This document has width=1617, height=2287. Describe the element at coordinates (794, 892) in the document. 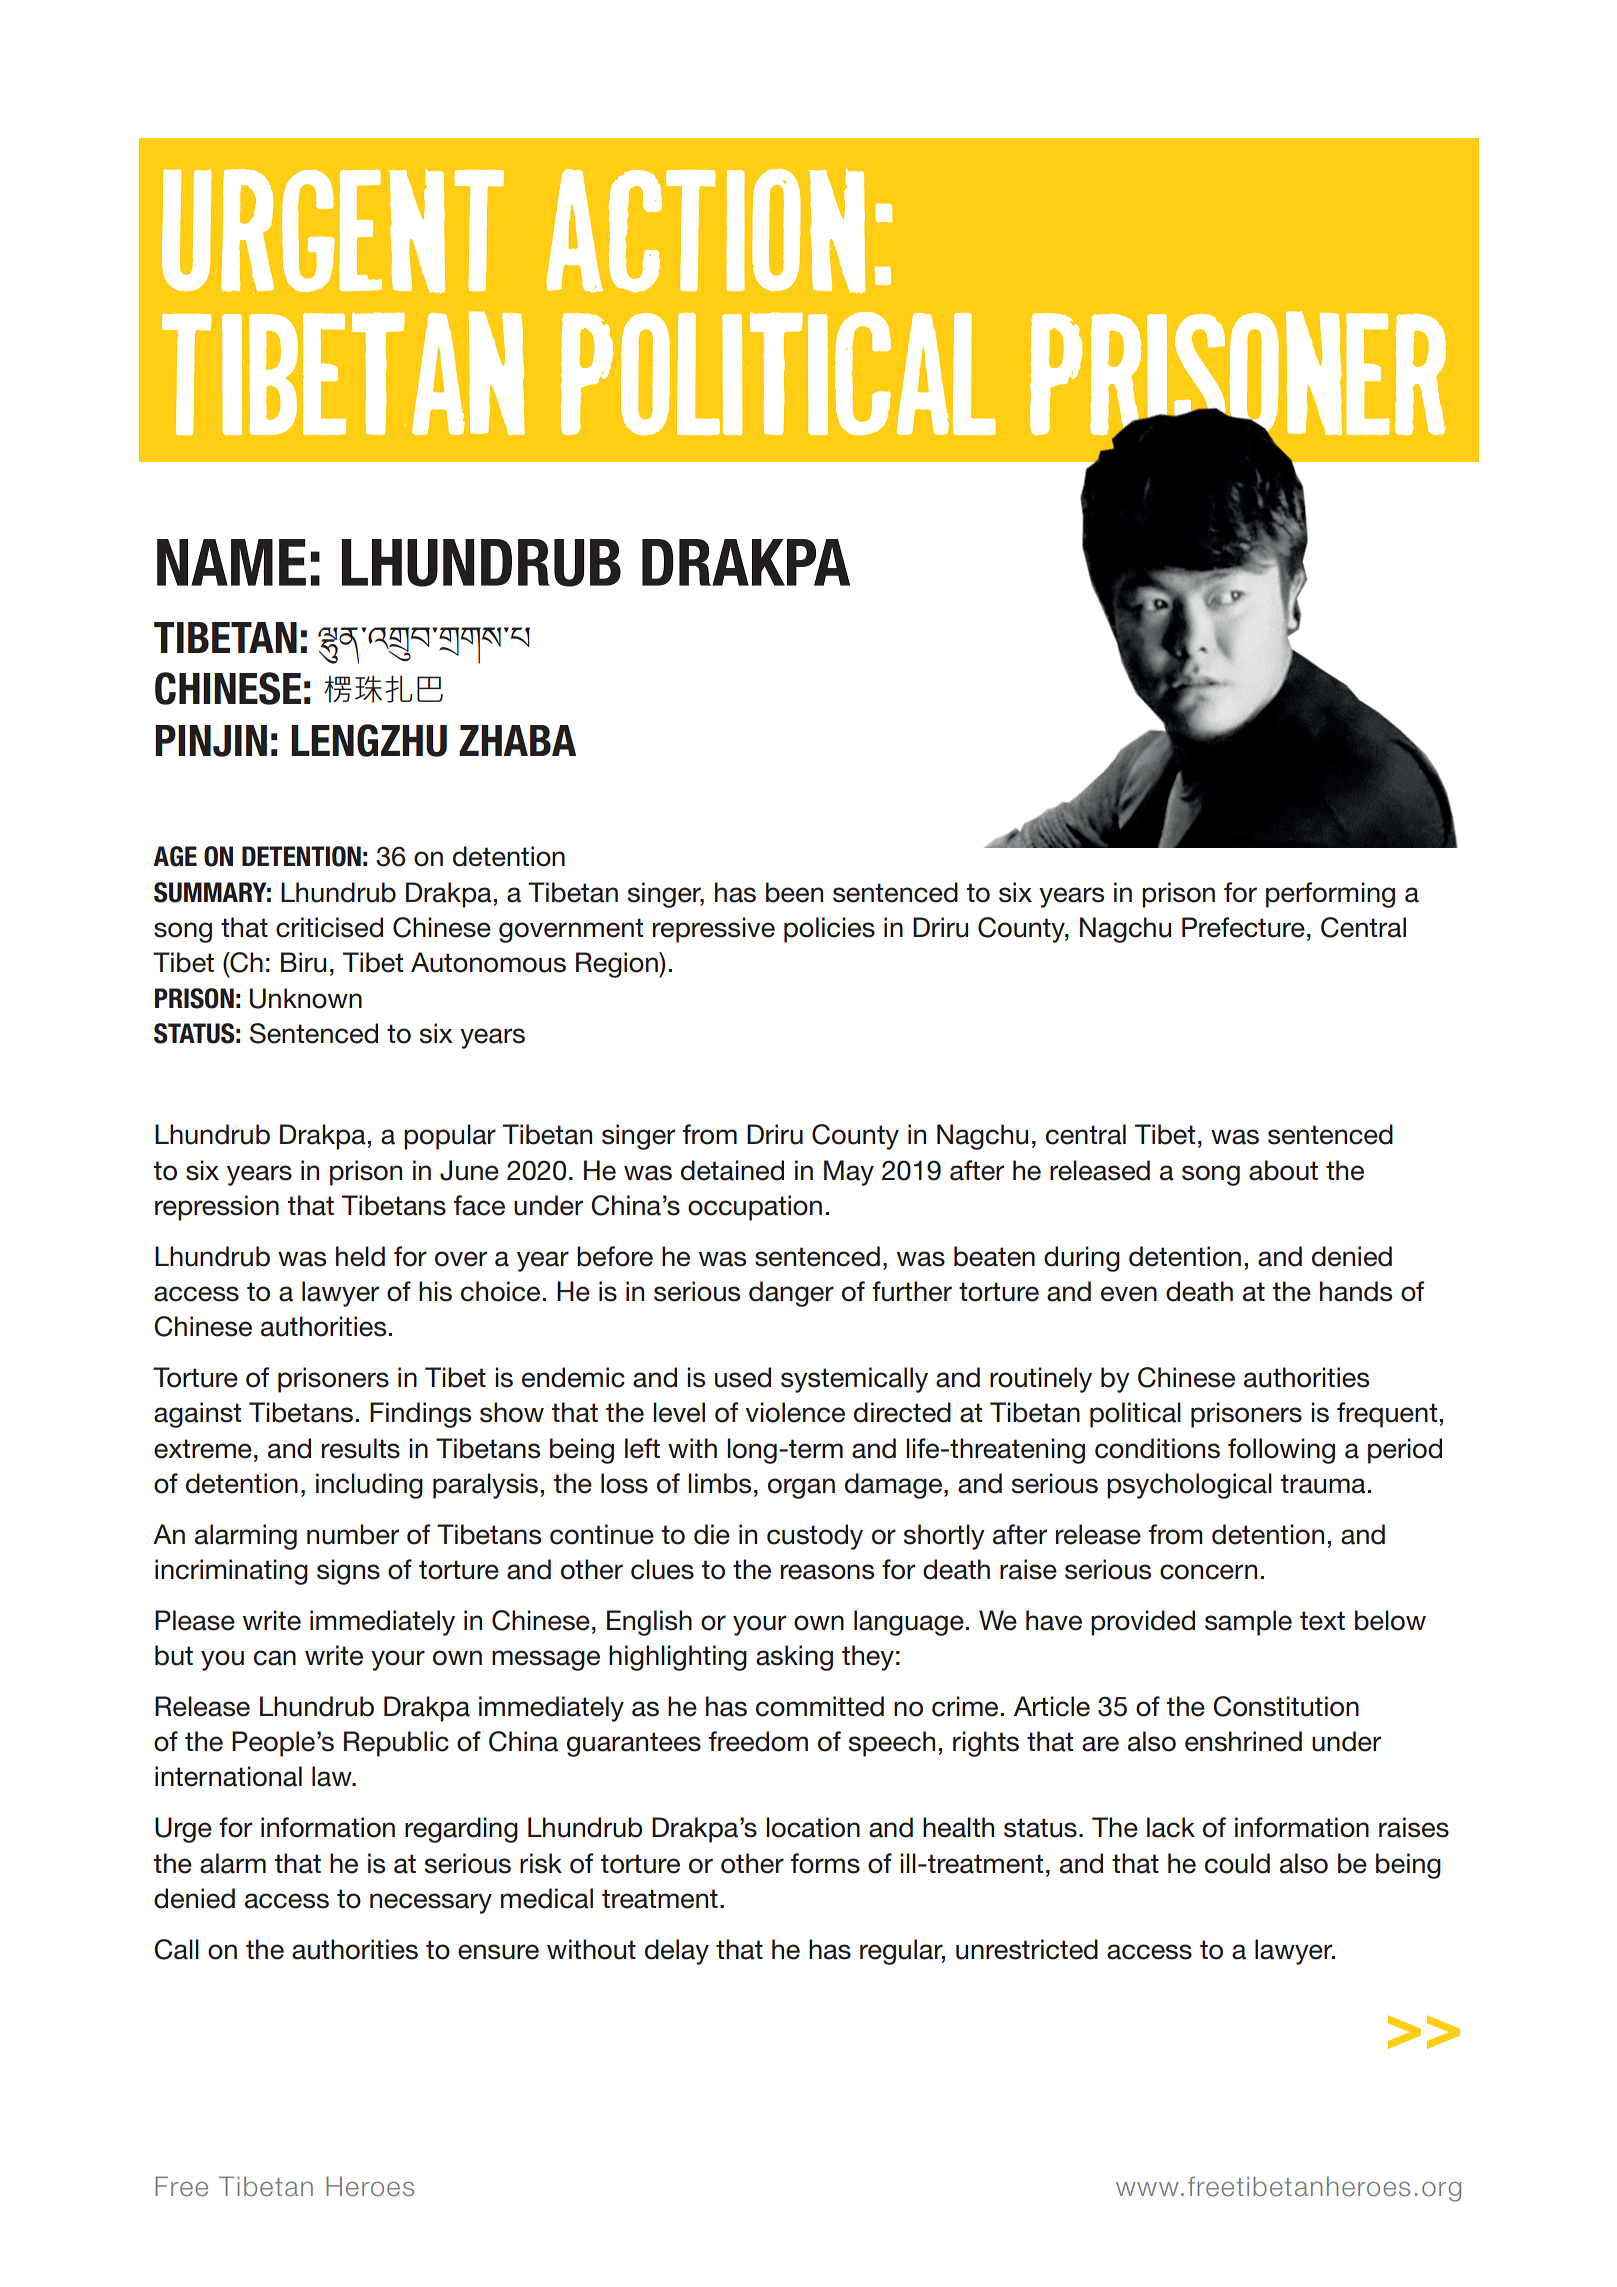

I see `been` at that location.
